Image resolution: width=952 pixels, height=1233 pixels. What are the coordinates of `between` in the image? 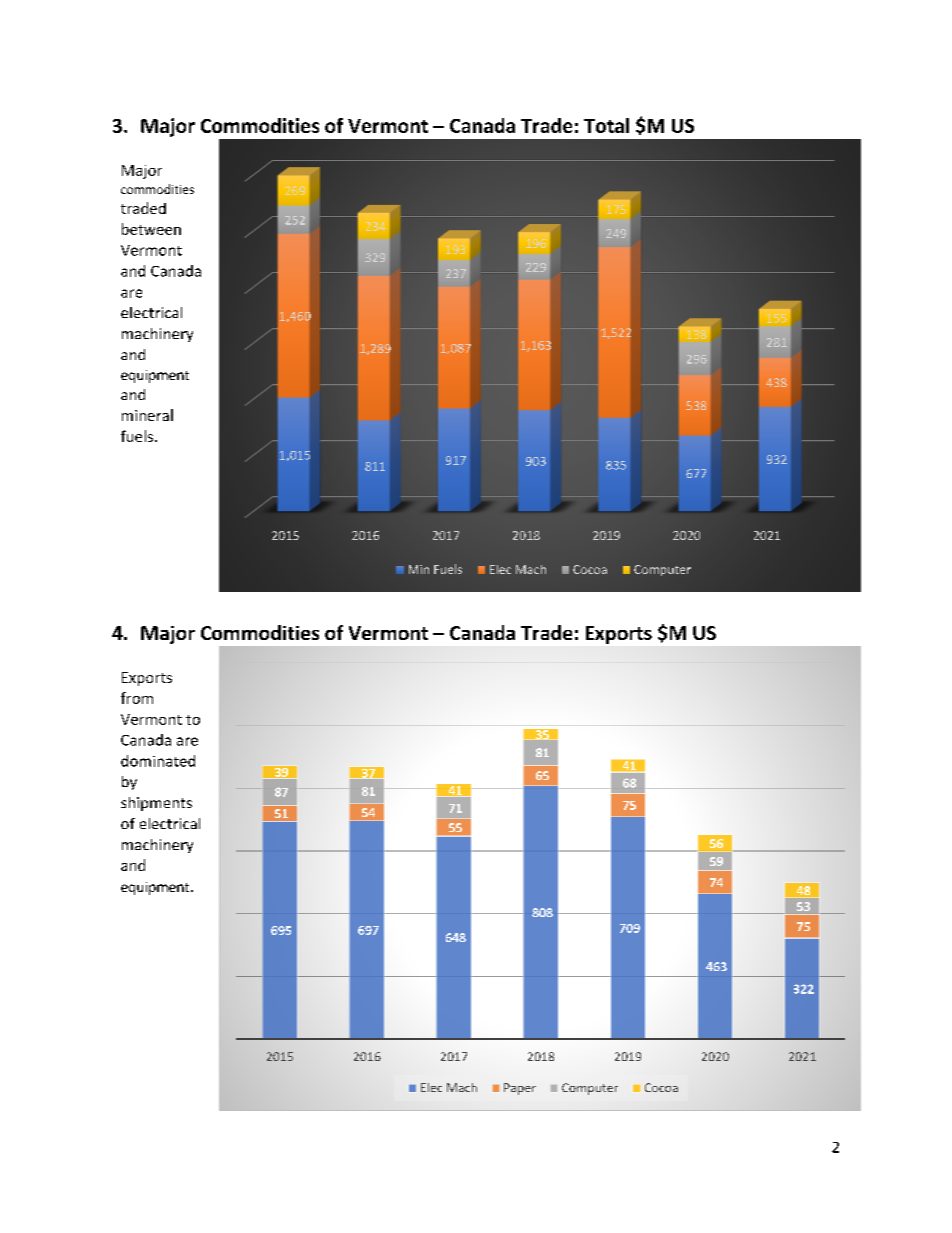 It's located at (151, 229).
